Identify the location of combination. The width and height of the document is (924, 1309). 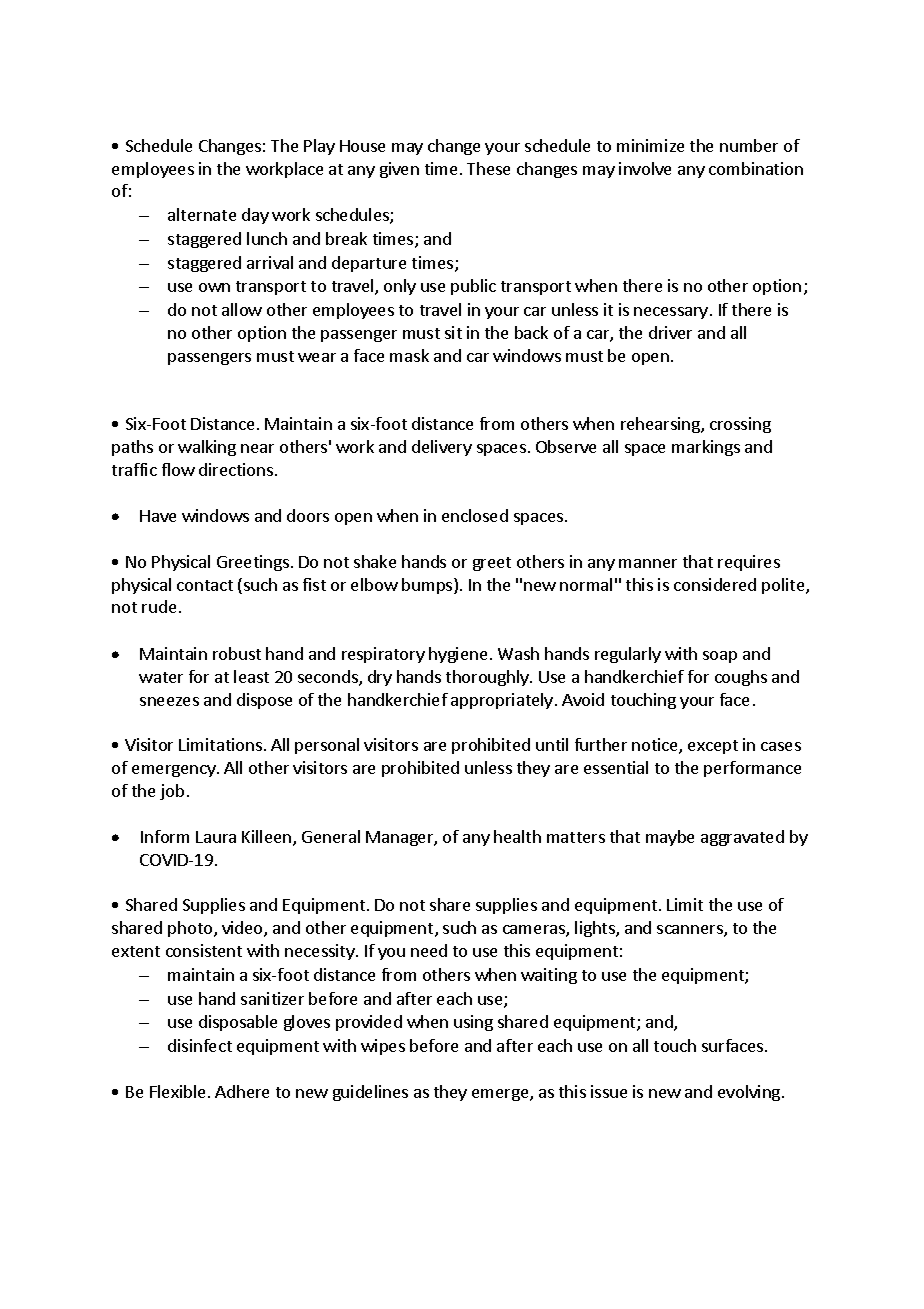
(756, 168).
